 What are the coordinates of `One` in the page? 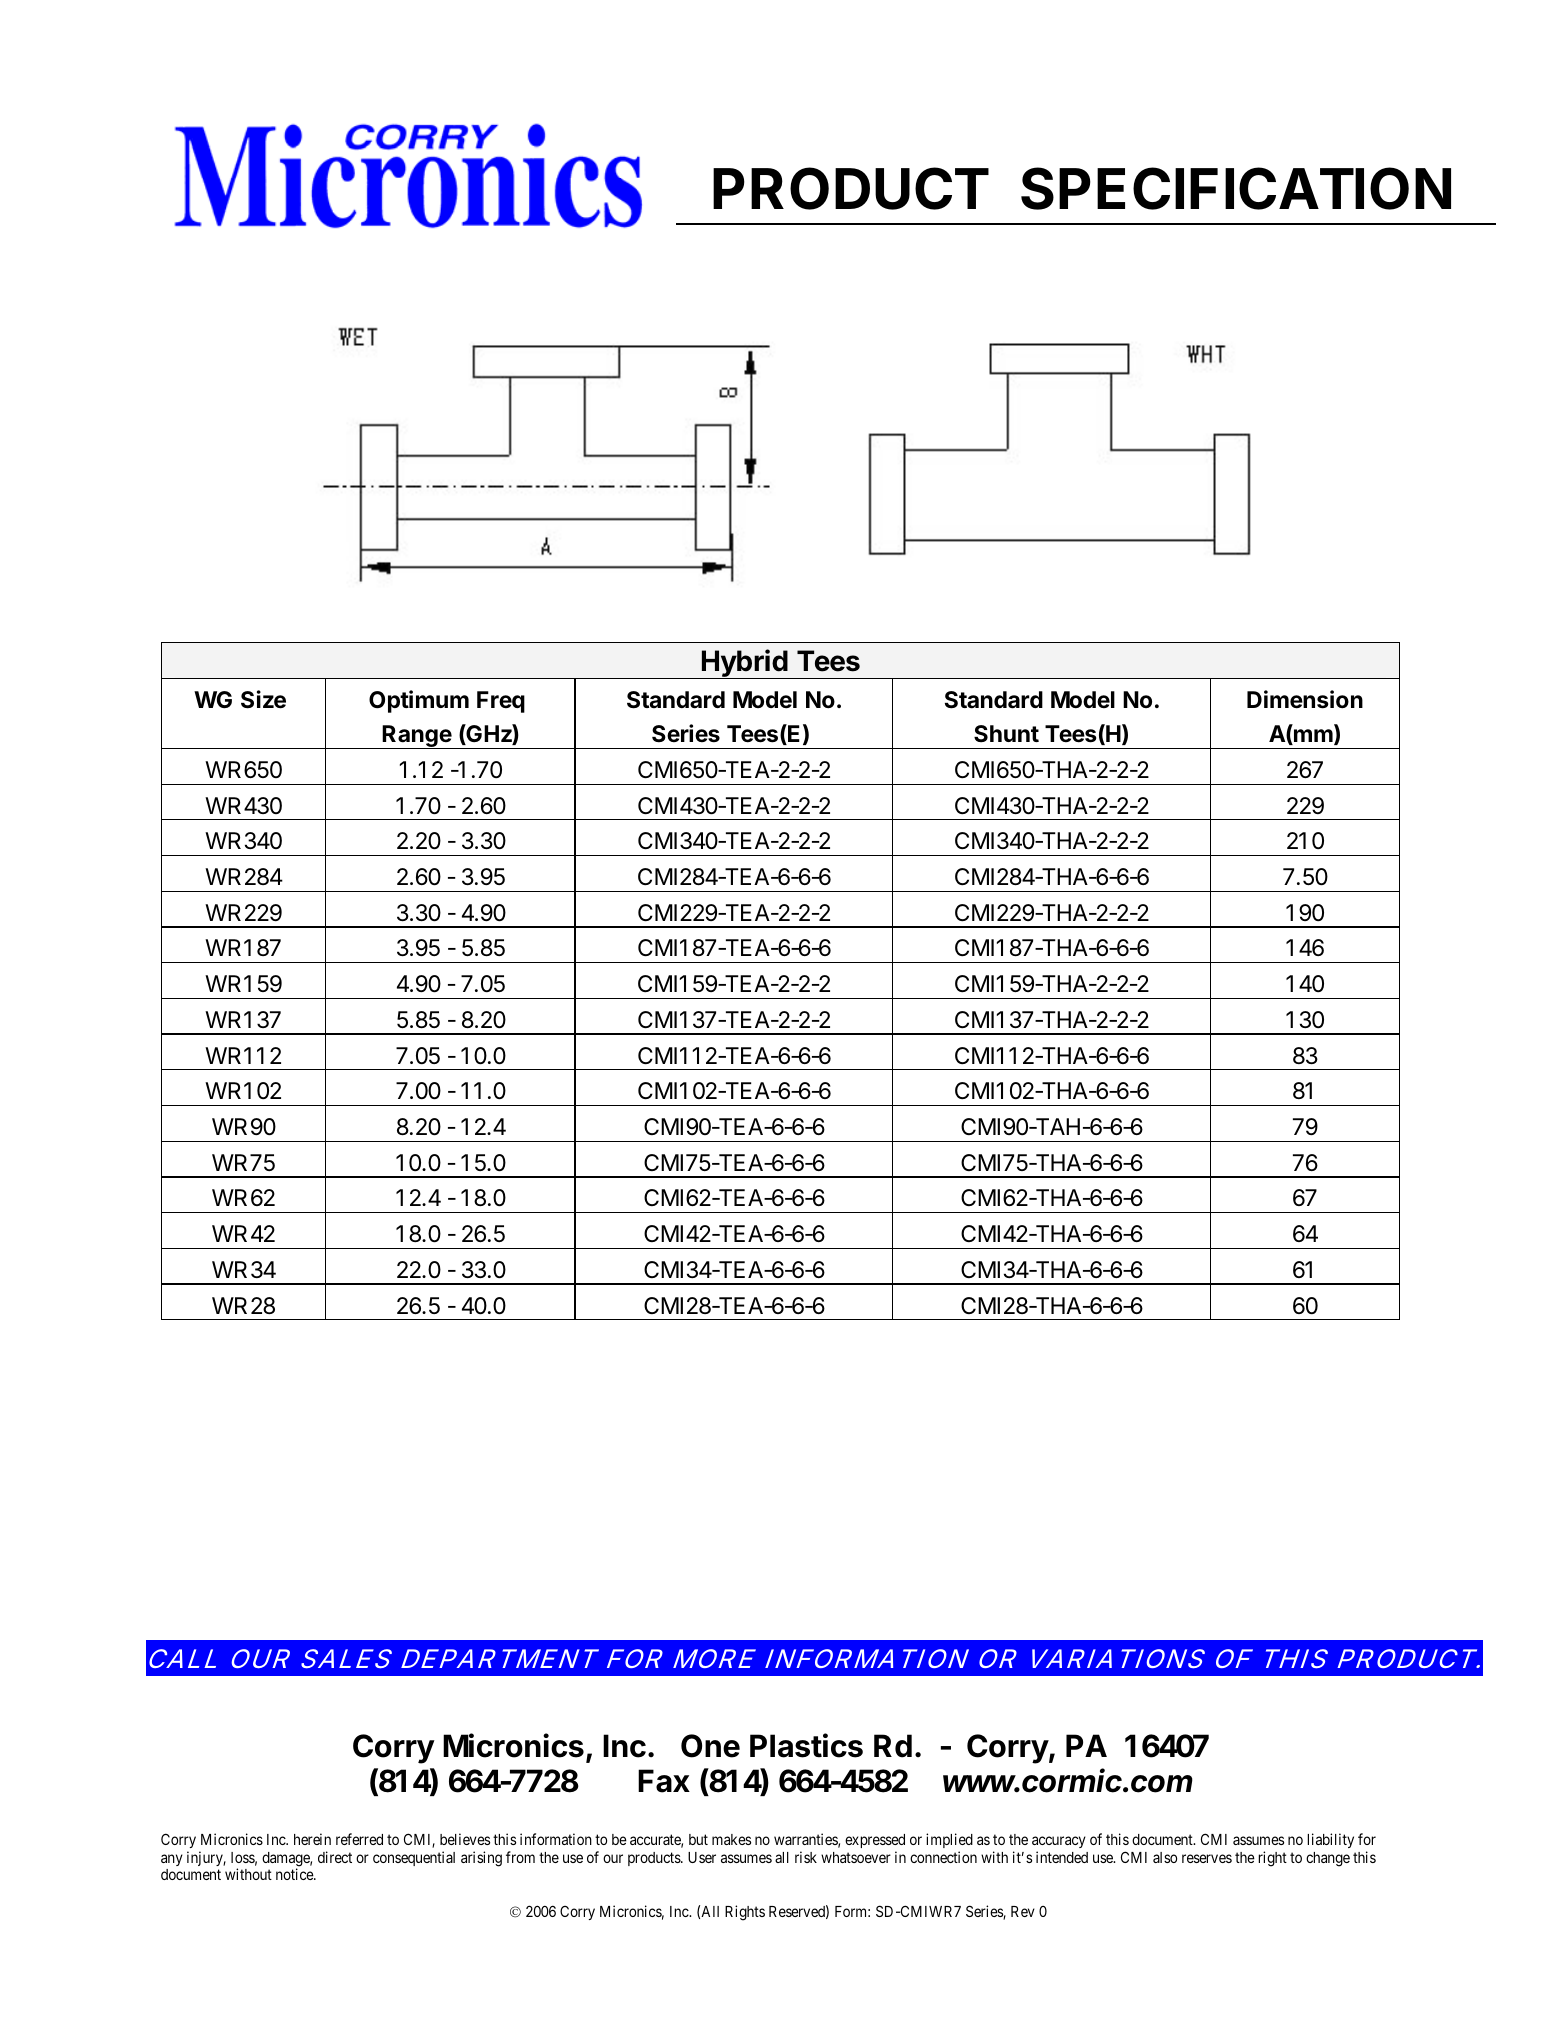 It's located at (710, 1746).
